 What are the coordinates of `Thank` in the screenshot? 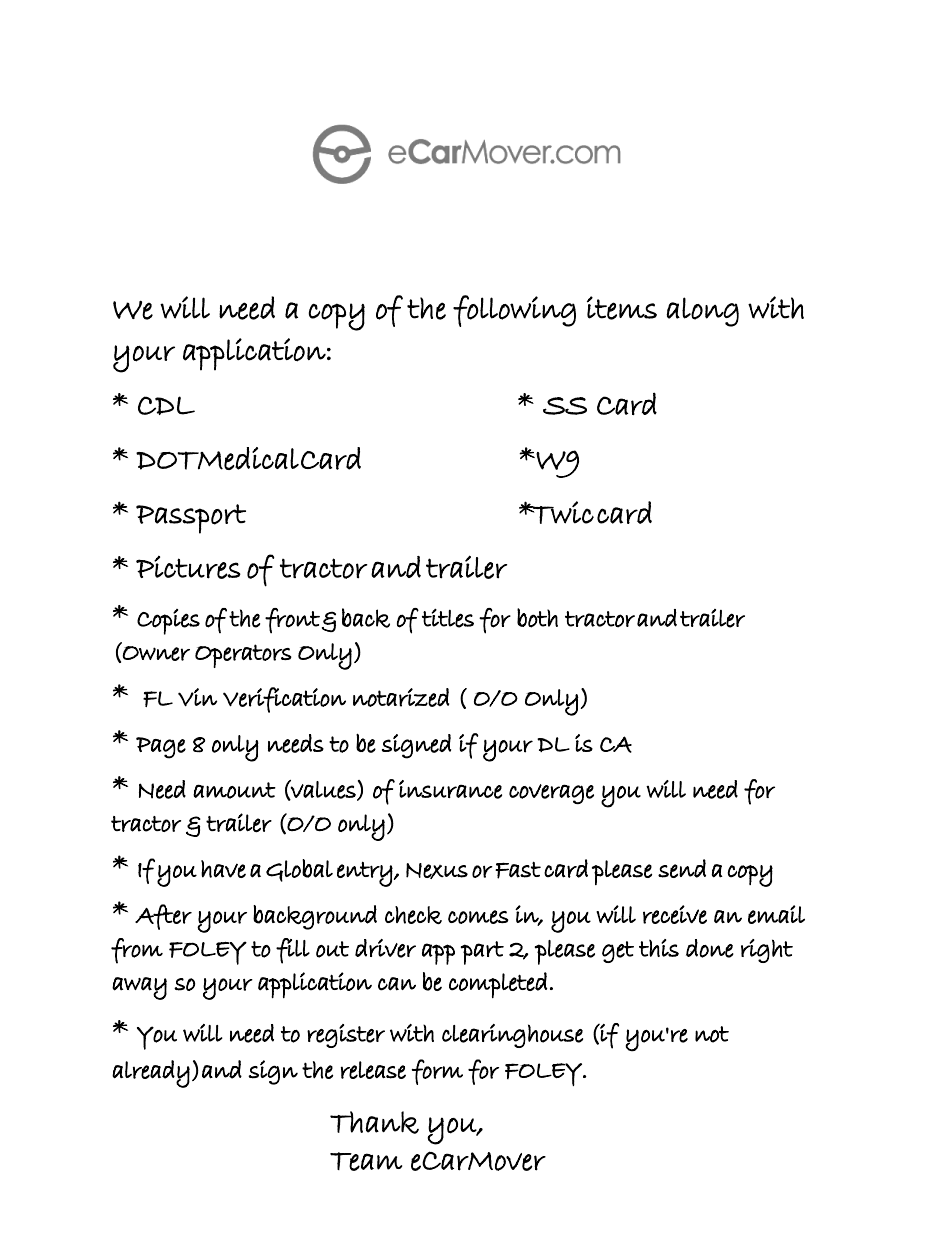 It's located at (374, 1122).
